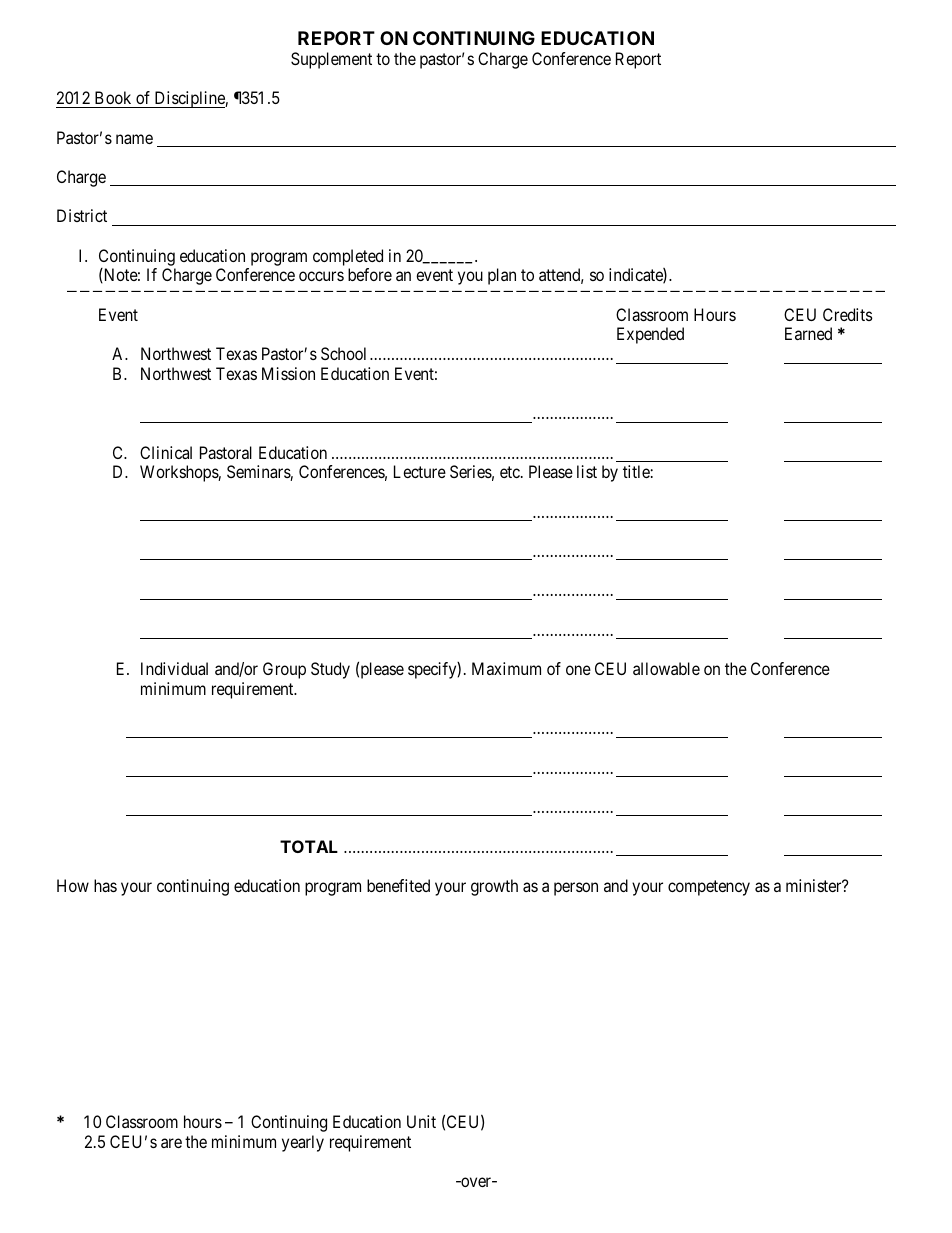 The height and width of the screenshot is (1233, 952). What do you see at coordinates (113, 97) in the screenshot?
I see `Book` at bounding box center [113, 97].
